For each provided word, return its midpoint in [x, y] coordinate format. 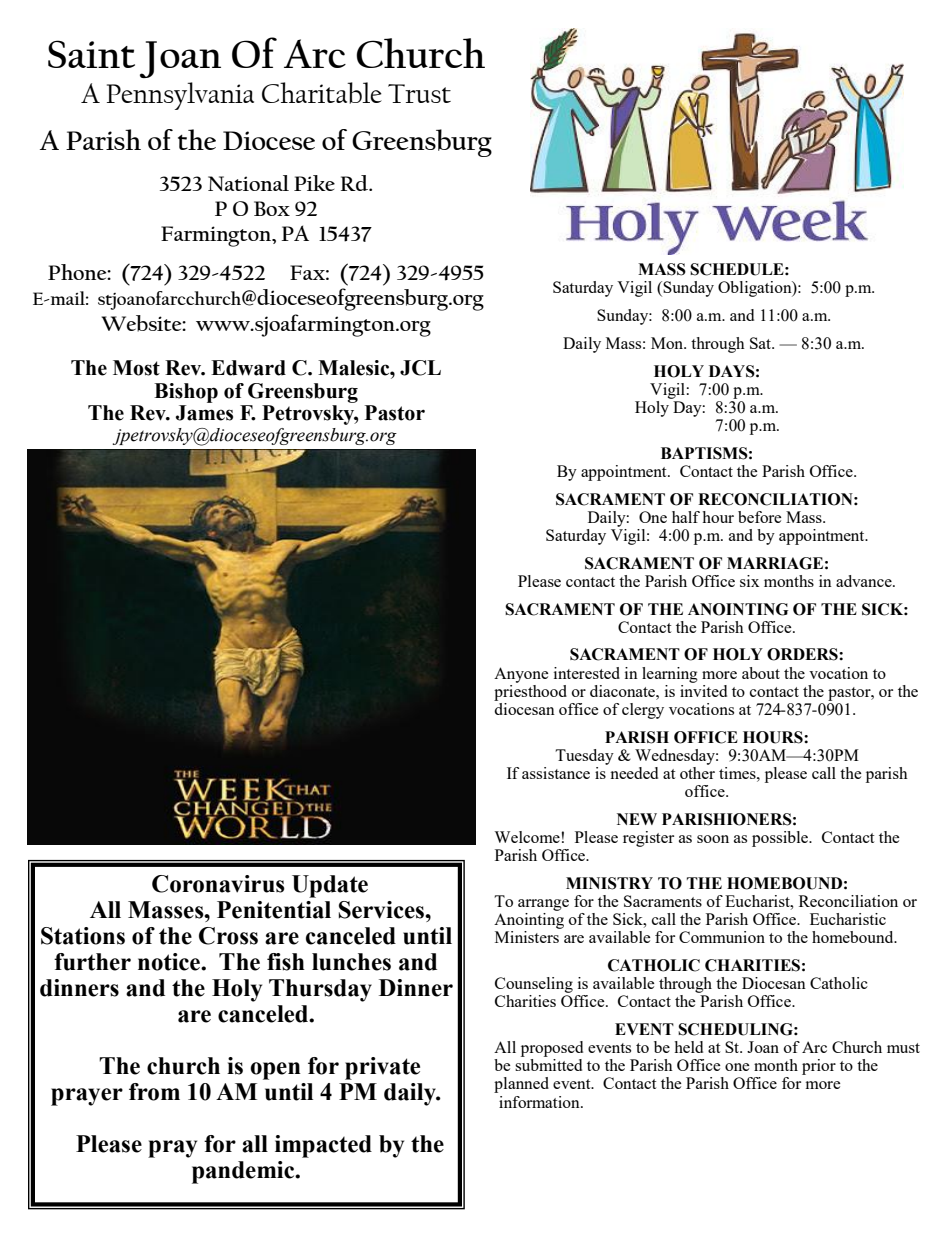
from [154, 1092]
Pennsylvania [180, 96]
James [204, 413]
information [540, 1102]
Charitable [322, 93]
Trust [419, 93]
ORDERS [803, 654]
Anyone [521, 675]
